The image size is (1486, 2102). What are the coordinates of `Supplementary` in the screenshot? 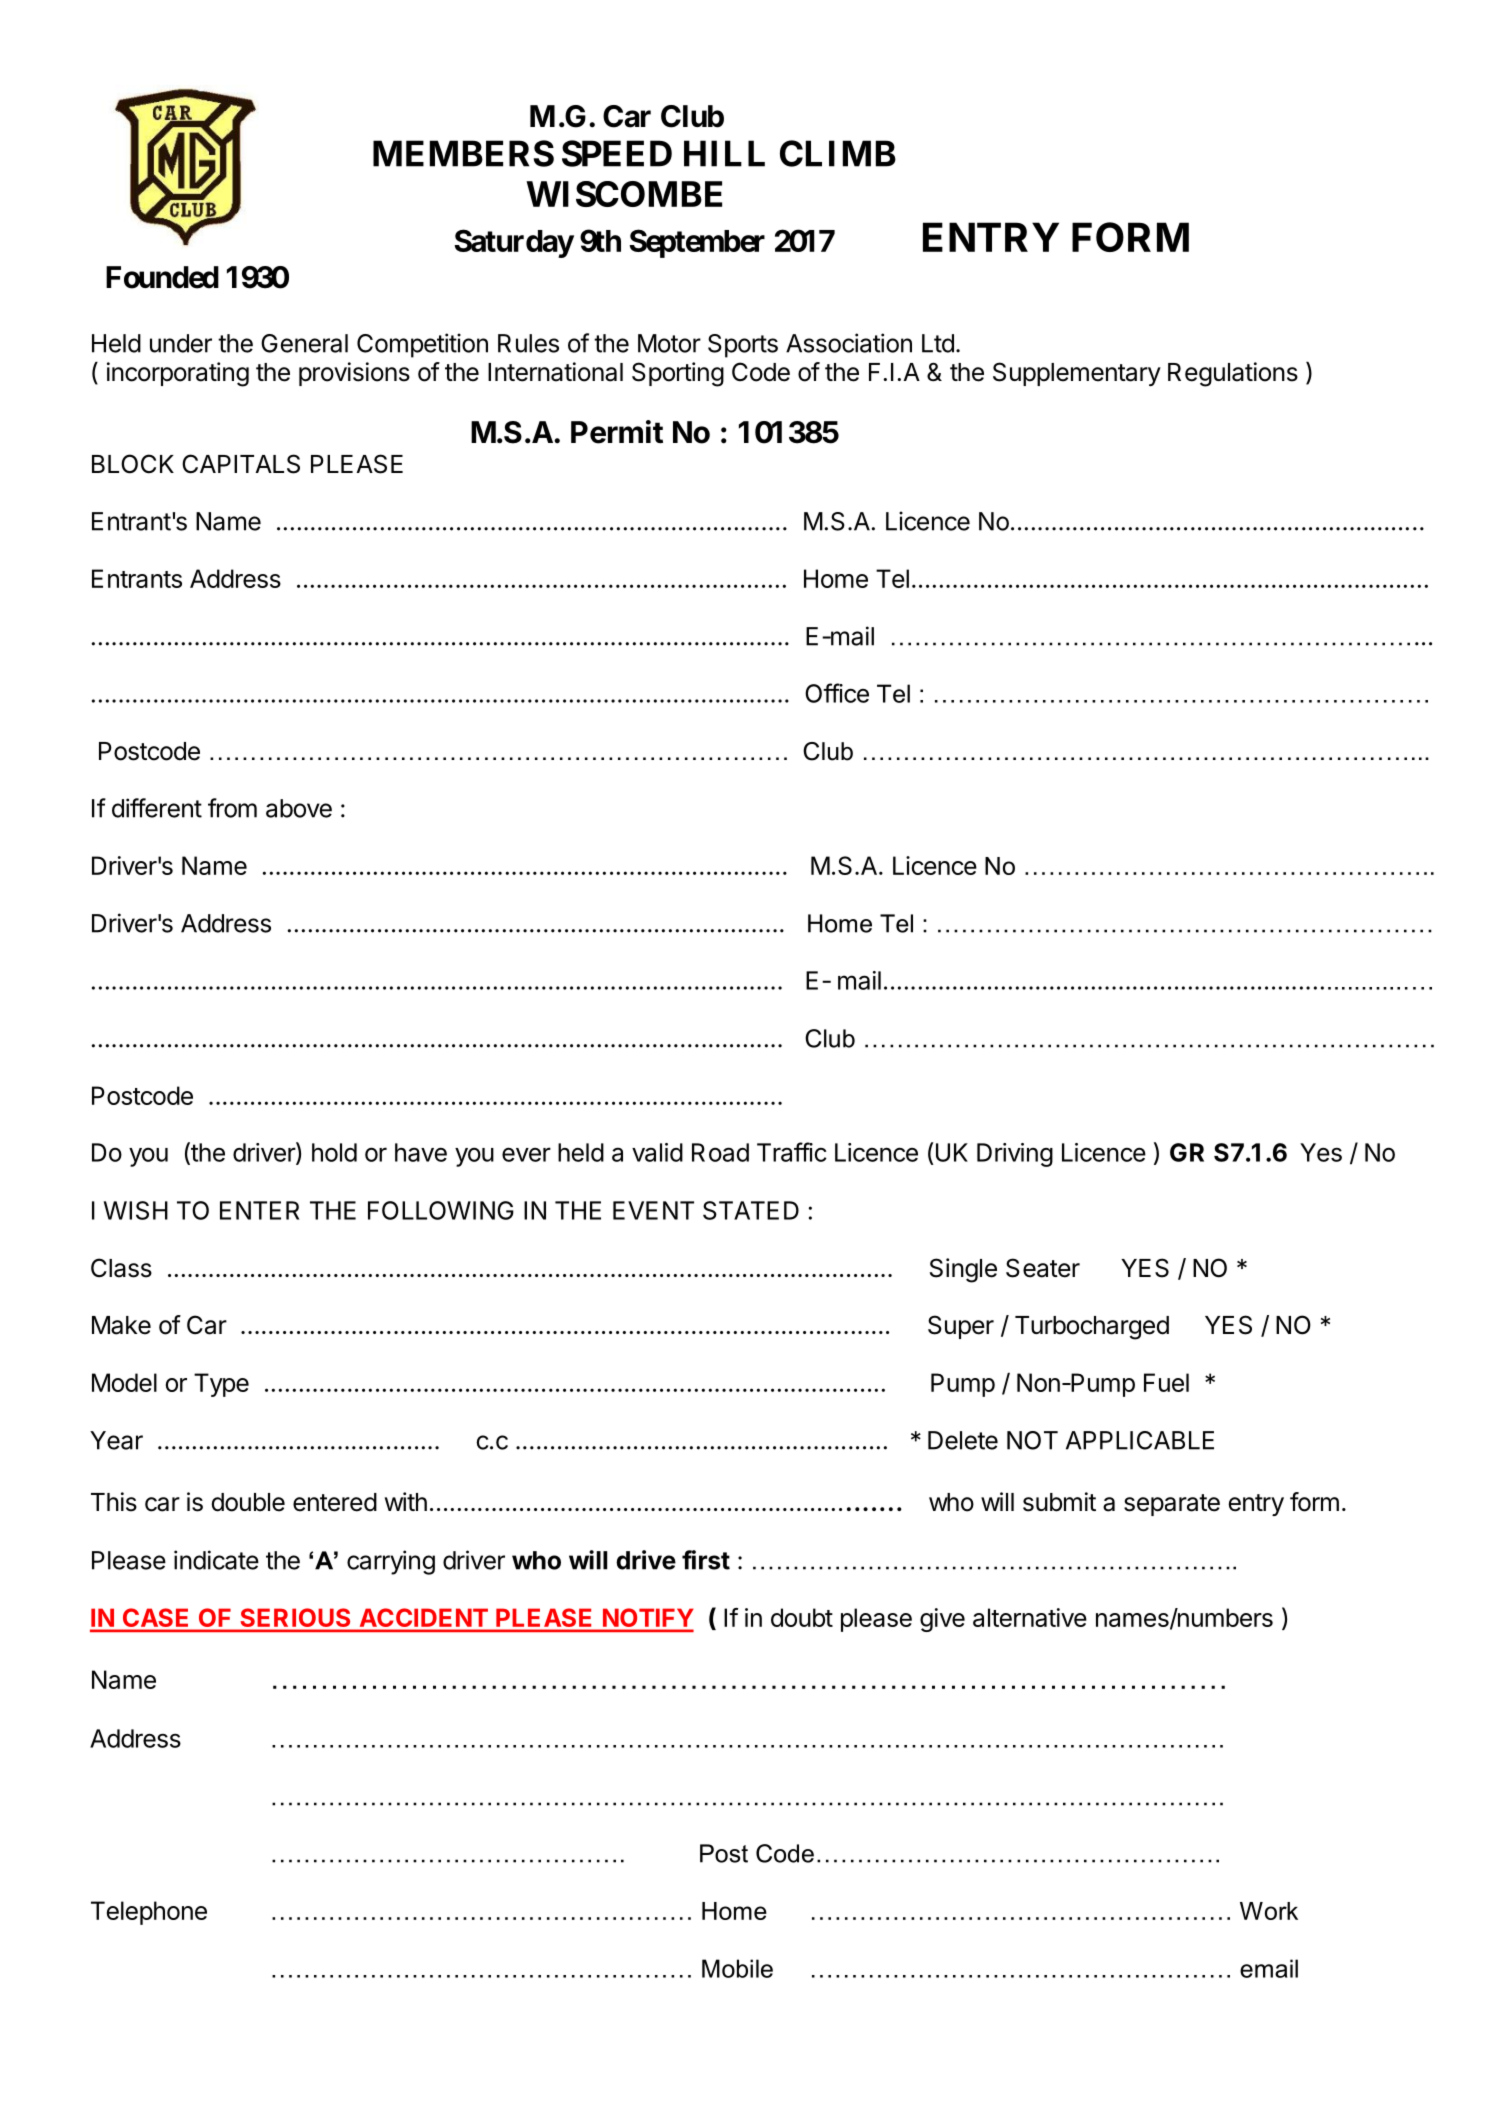 It's located at (1077, 374).
